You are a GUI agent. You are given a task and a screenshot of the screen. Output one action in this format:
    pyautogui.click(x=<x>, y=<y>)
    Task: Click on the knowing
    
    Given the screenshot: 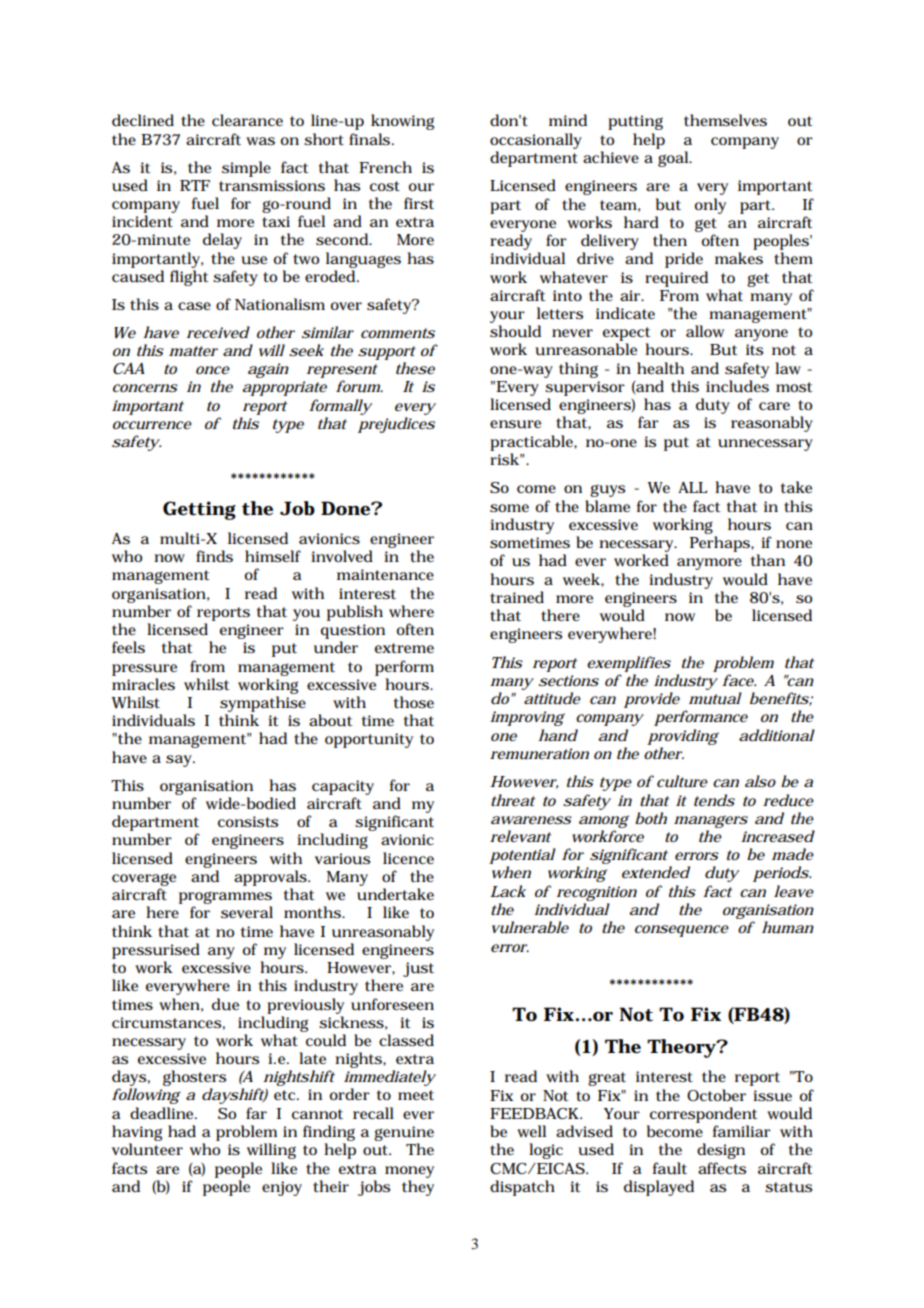 What is the action you would take?
    pyautogui.click(x=402, y=122)
